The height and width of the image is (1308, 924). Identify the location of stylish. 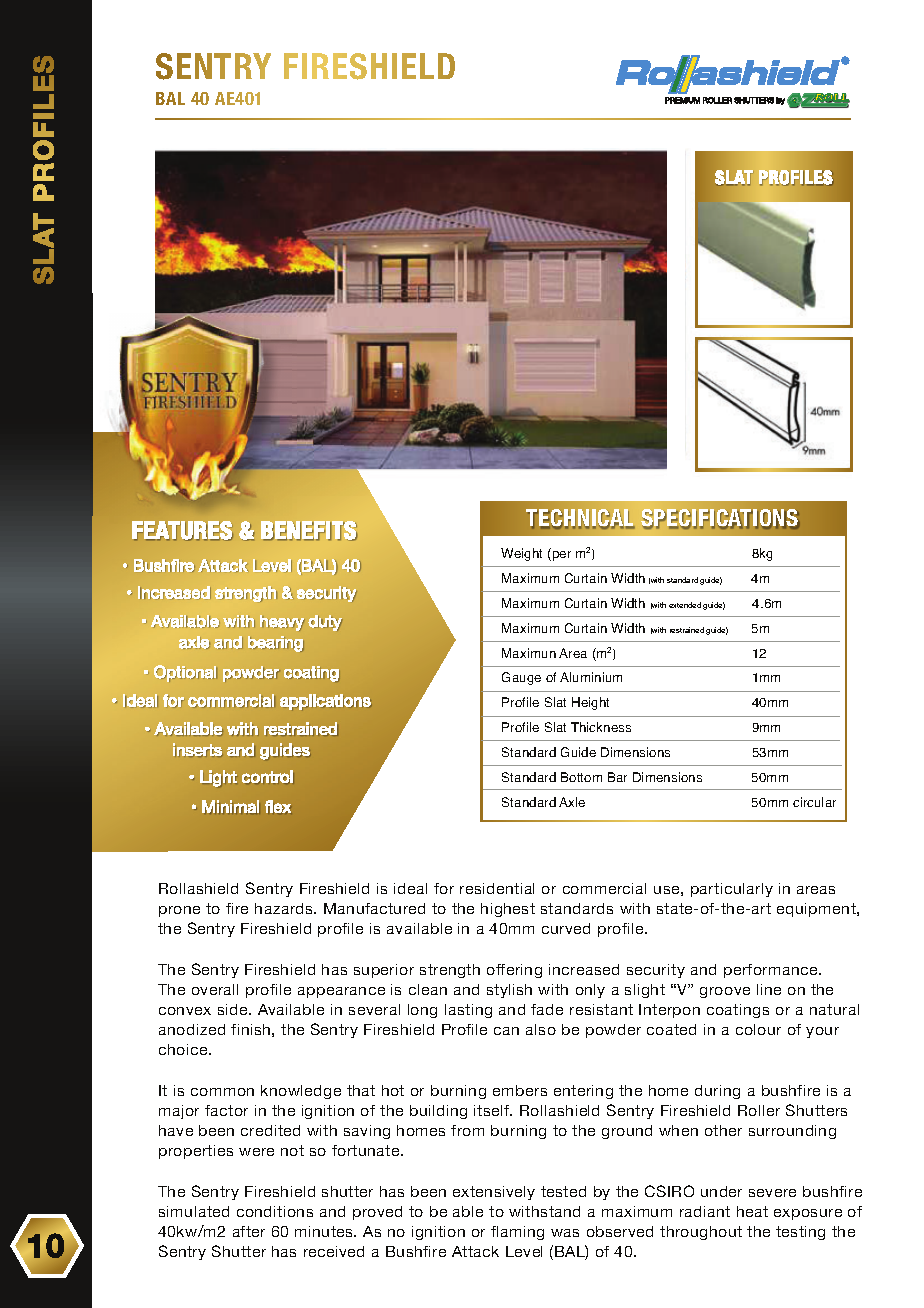
(509, 991).
